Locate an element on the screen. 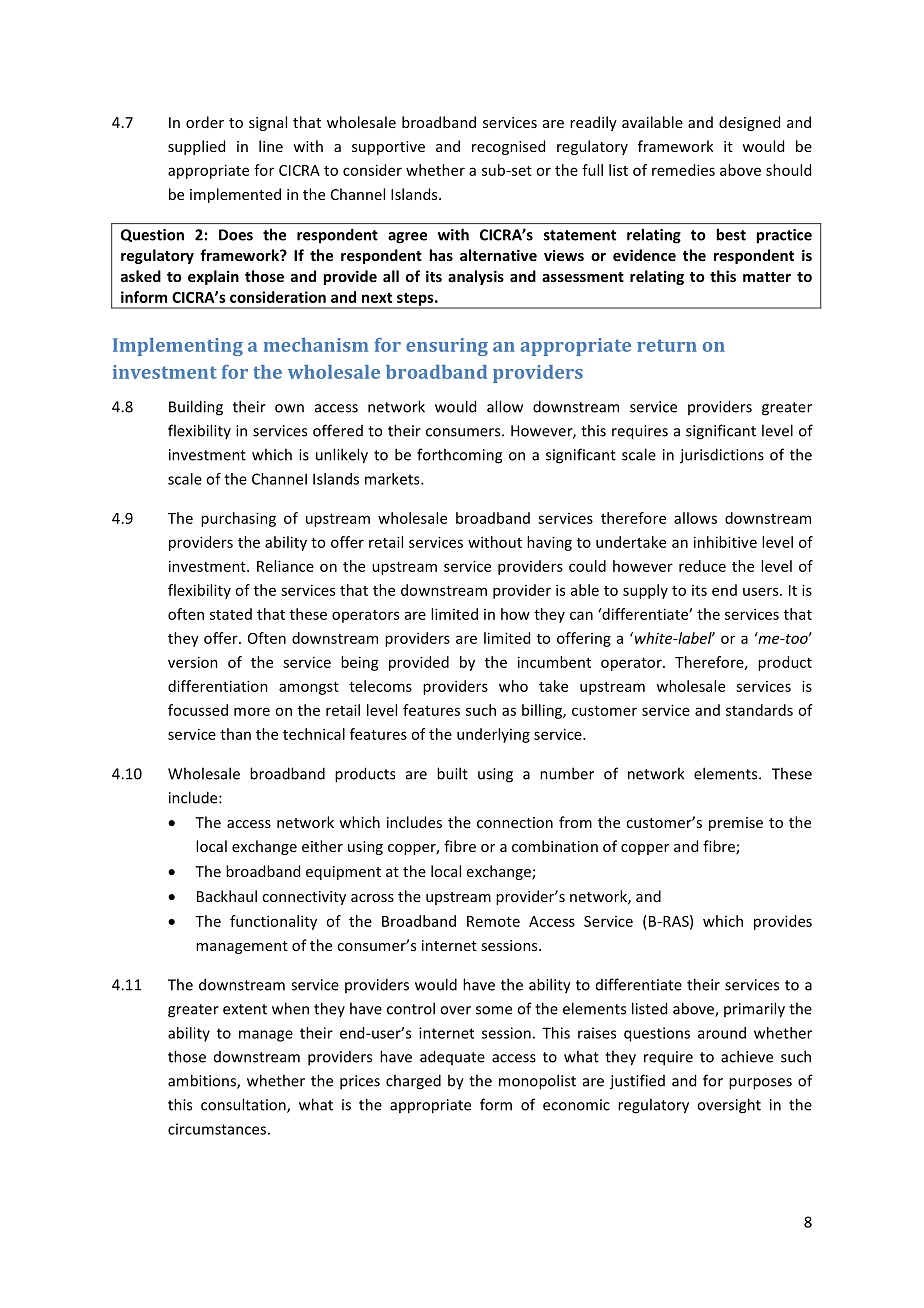 This screenshot has width=924, height=1308. adequate is located at coordinates (452, 1057).
